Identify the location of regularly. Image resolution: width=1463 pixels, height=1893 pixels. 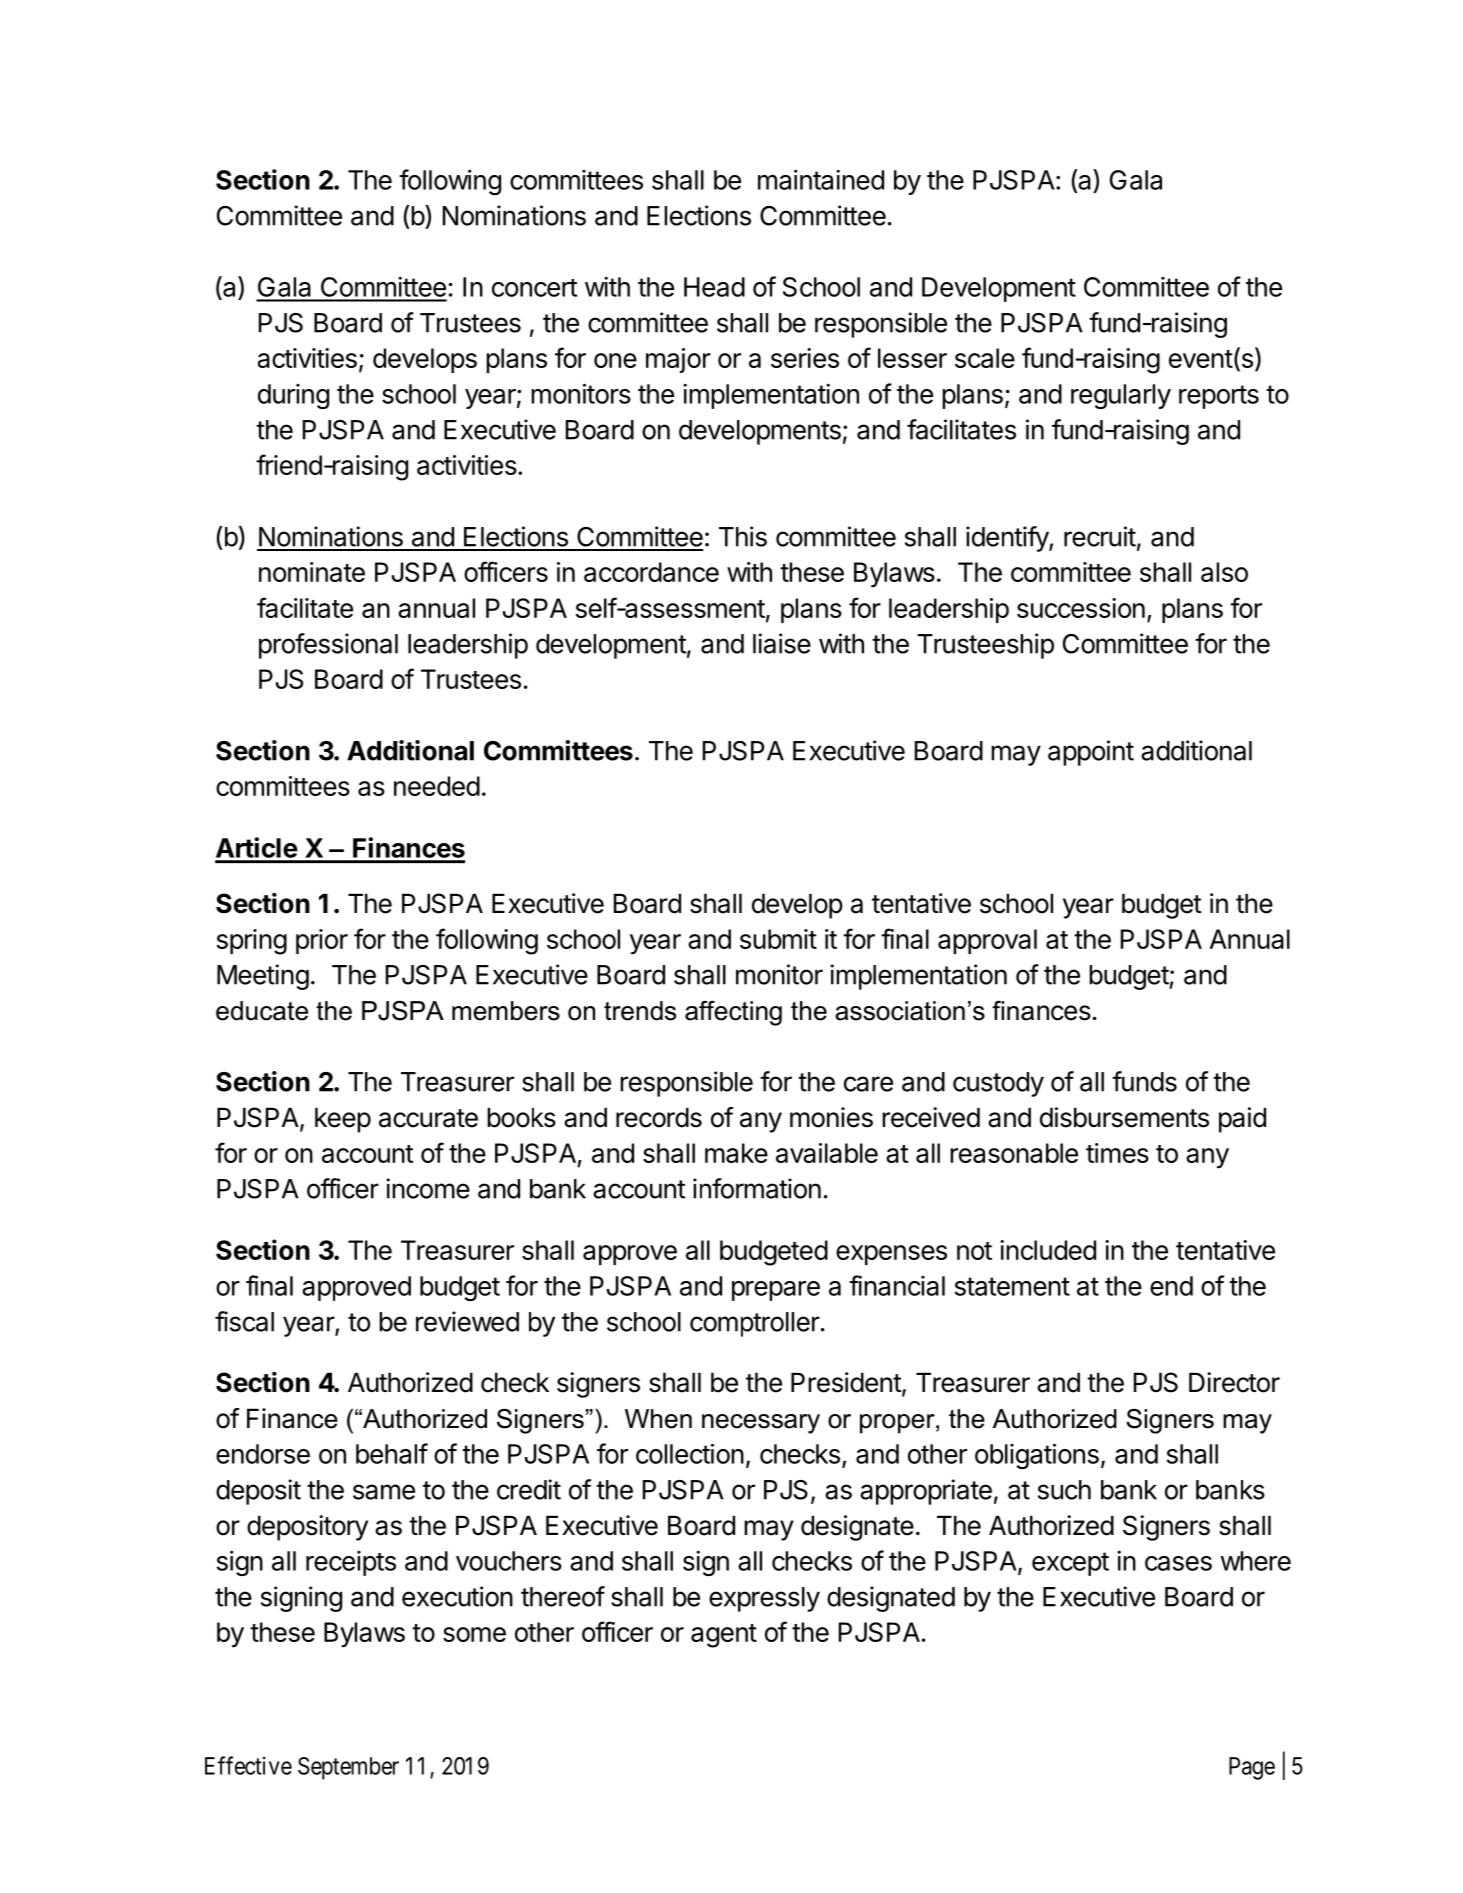
(1121, 396).
